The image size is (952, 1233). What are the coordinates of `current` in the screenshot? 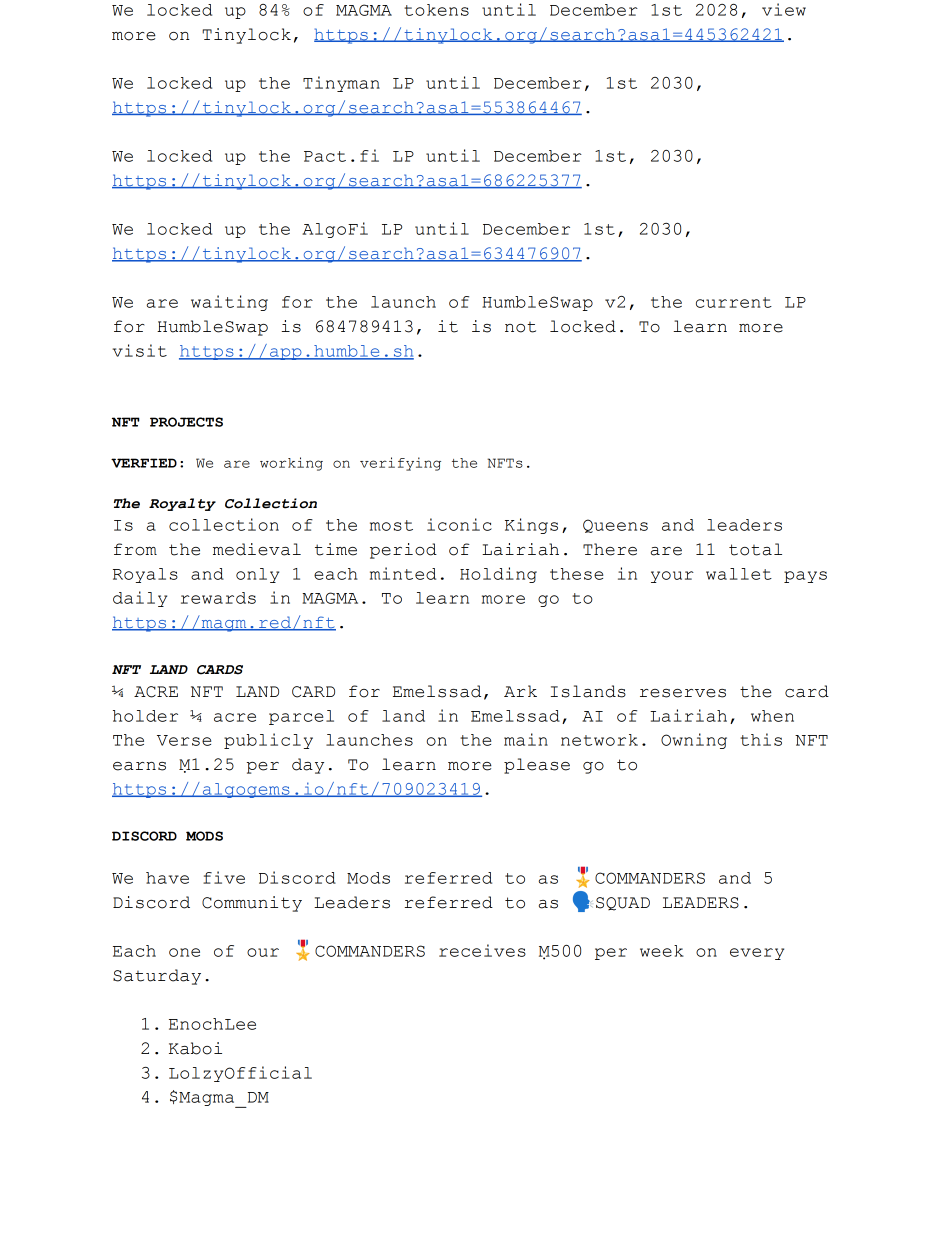 It's located at (734, 302).
